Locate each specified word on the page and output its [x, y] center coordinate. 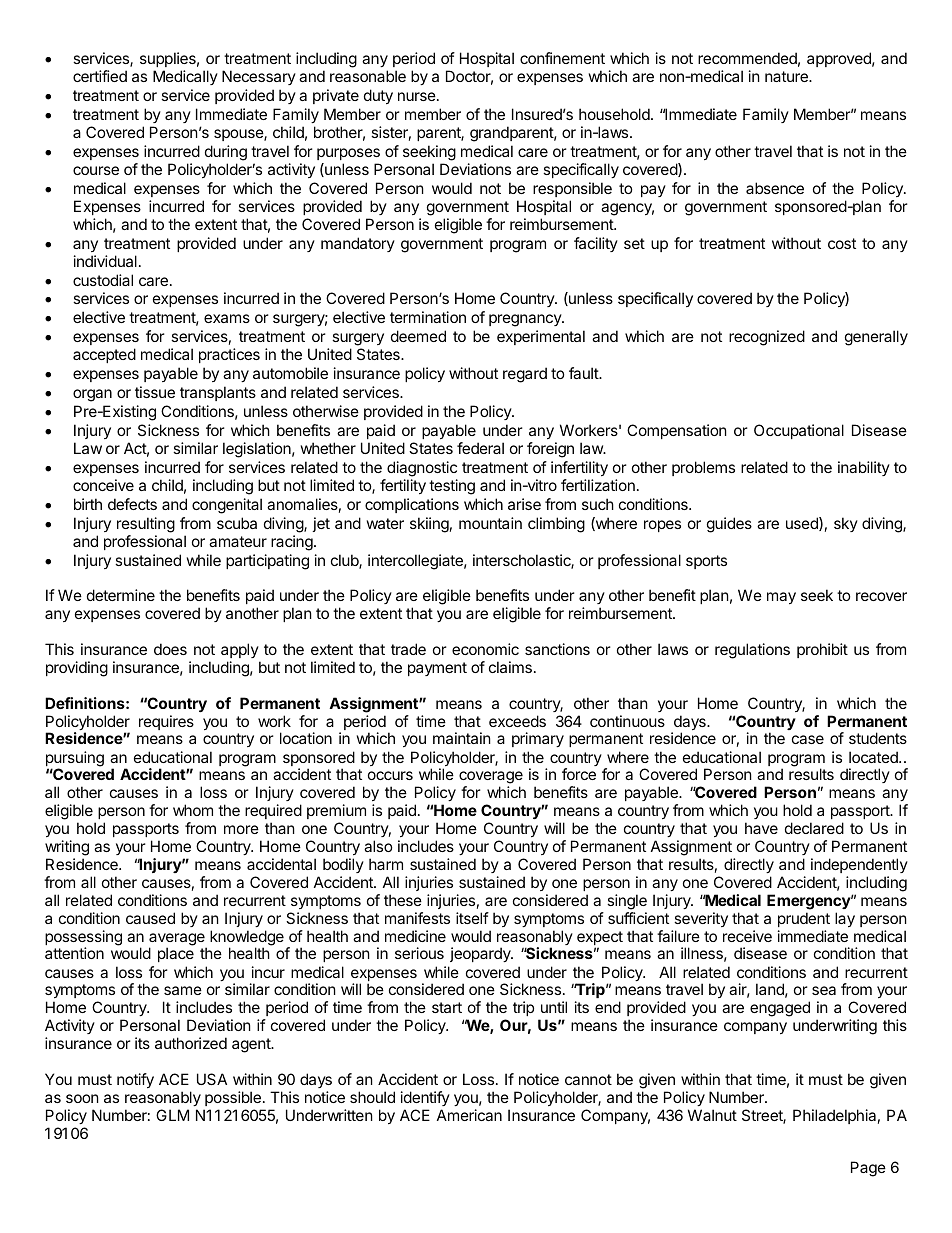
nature [787, 76]
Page [868, 1169]
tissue [155, 392]
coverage [491, 779]
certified [100, 76]
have [761, 828]
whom [193, 810]
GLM [172, 1115]
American [469, 1115]
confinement [562, 58]
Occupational [799, 431]
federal [480, 448]
